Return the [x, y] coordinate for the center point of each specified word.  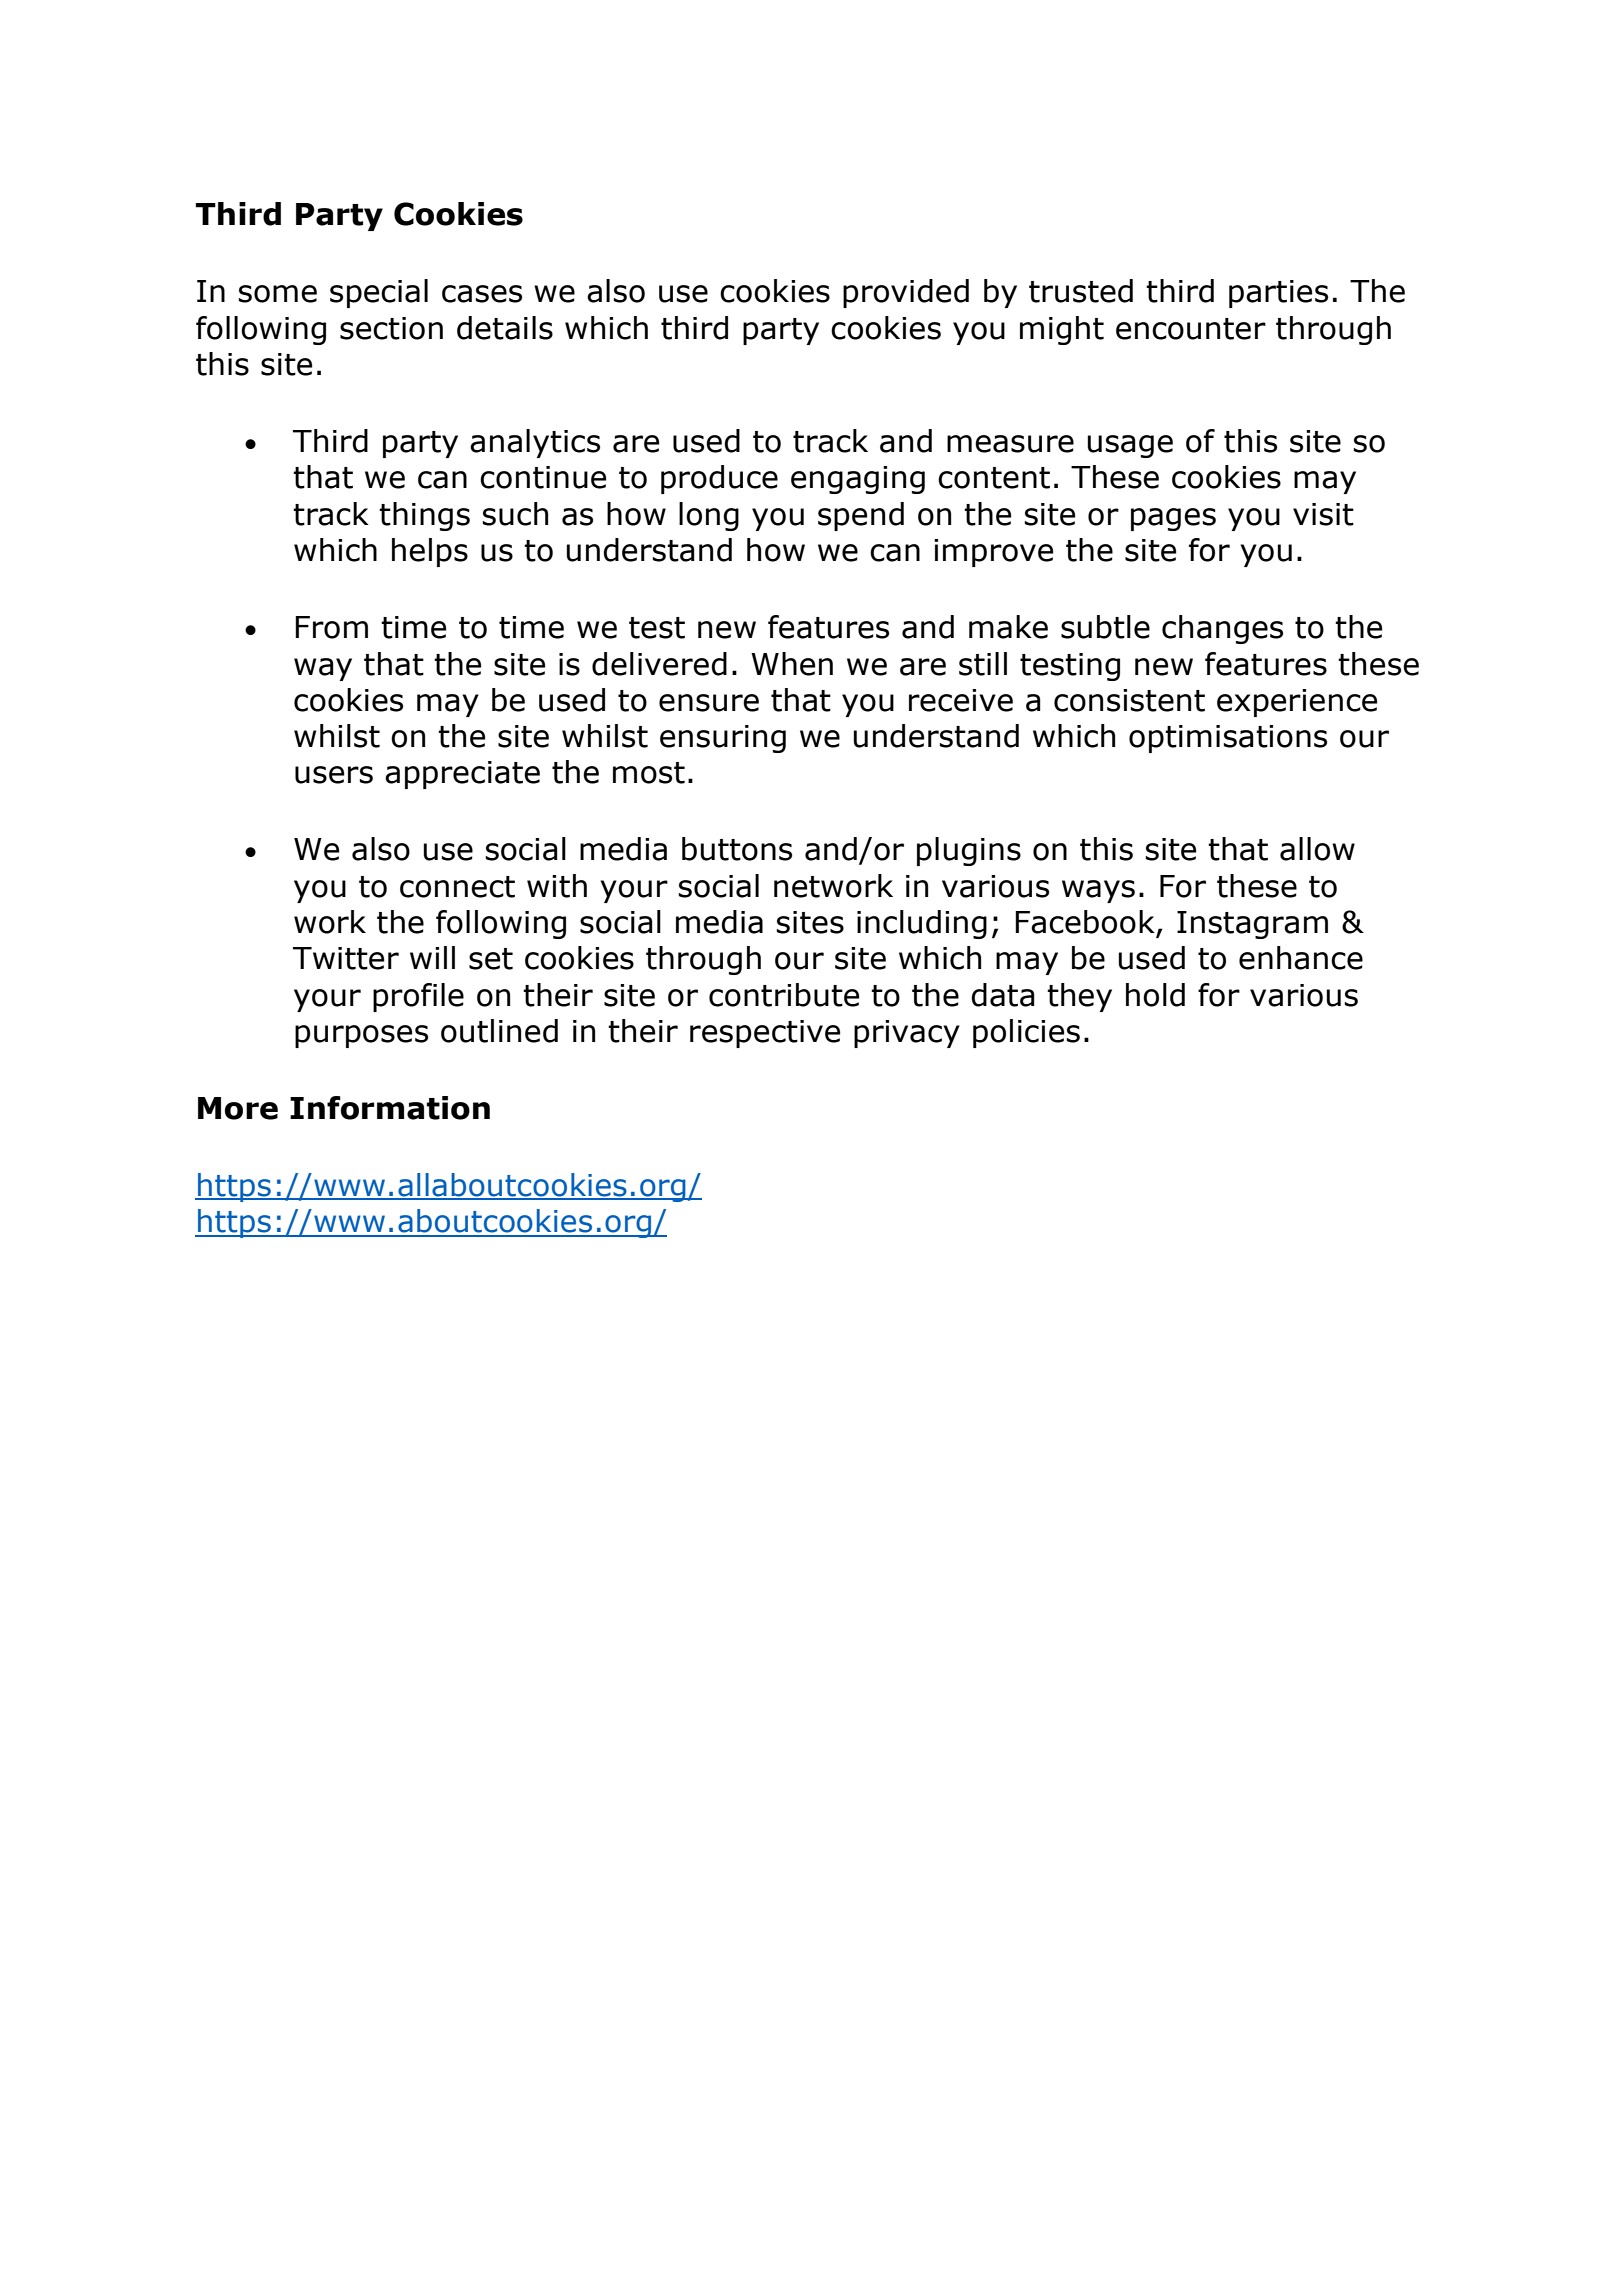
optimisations [1228, 739]
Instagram [1252, 925]
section [391, 328]
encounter [1191, 329]
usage [1130, 446]
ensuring [723, 739]
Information [390, 1108]
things [424, 516]
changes [1222, 629]
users [334, 775]
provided [906, 293]
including [922, 924]
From [331, 627]
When [792, 664]
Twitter [346, 958]
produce [719, 479]
